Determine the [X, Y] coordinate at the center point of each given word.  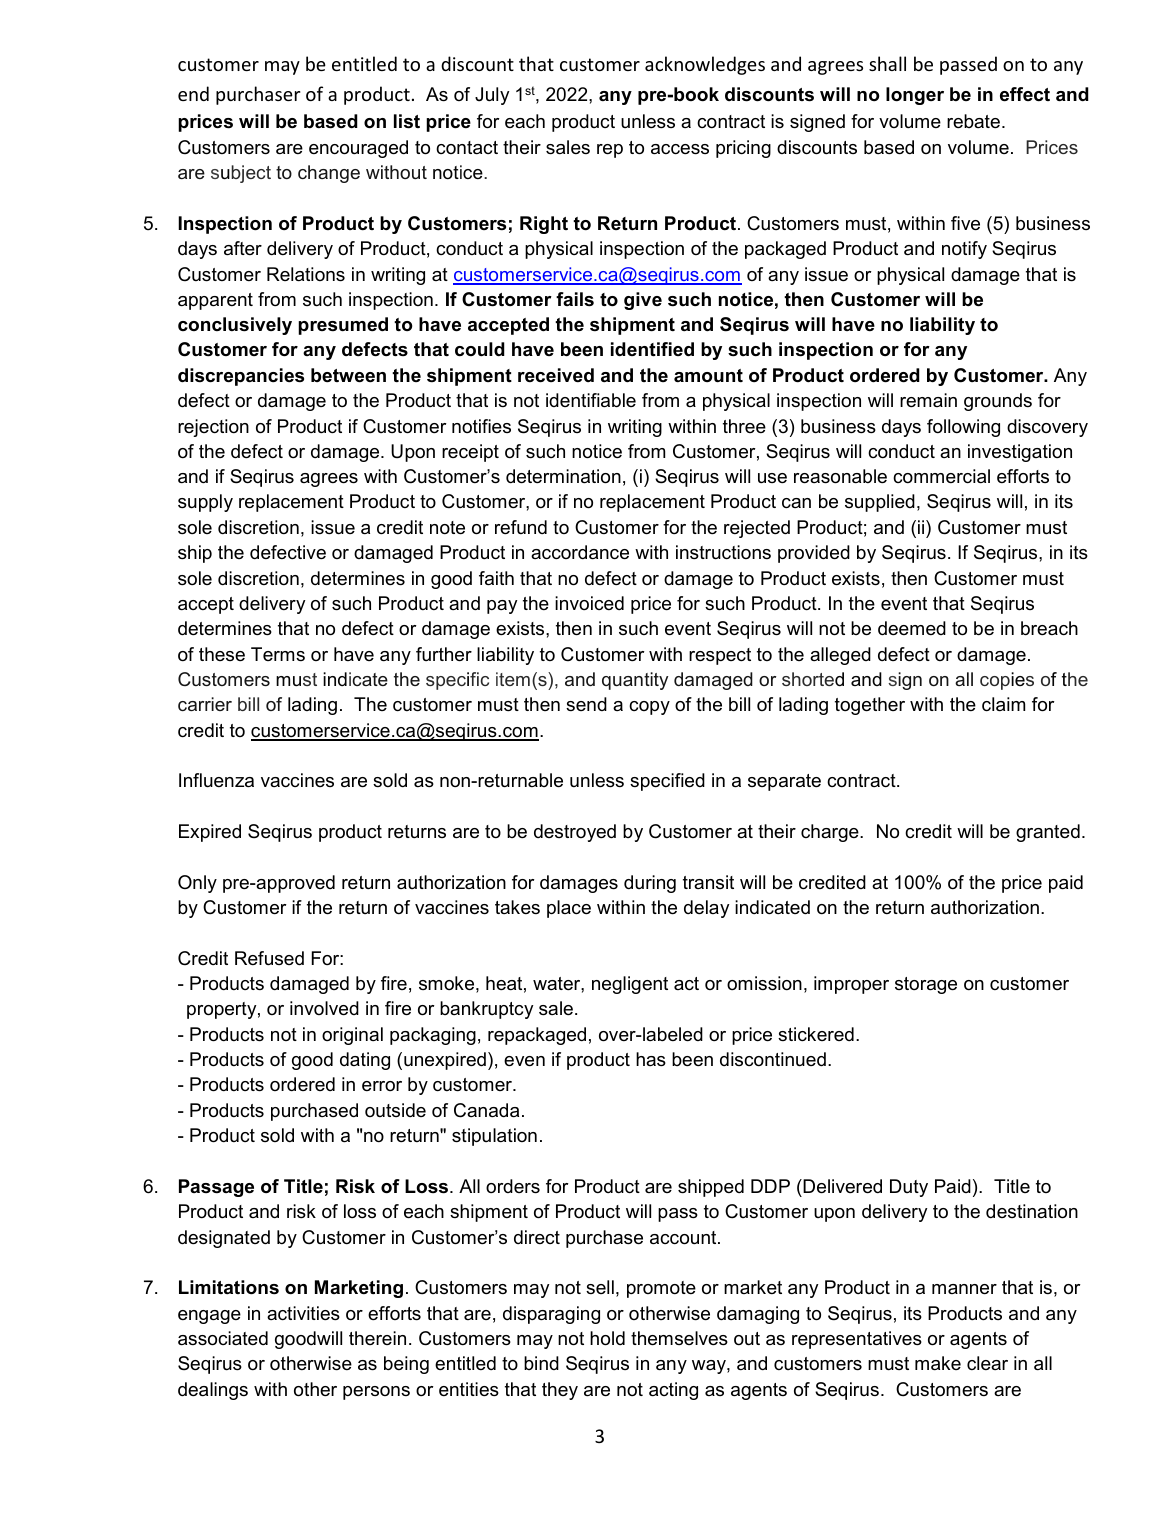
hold [607, 1338]
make [938, 1363]
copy [649, 708]
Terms [278, 654]
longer [915, 96]
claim [1003, 704]
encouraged [358, 149]
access [680, 149]
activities [303, 1313]
